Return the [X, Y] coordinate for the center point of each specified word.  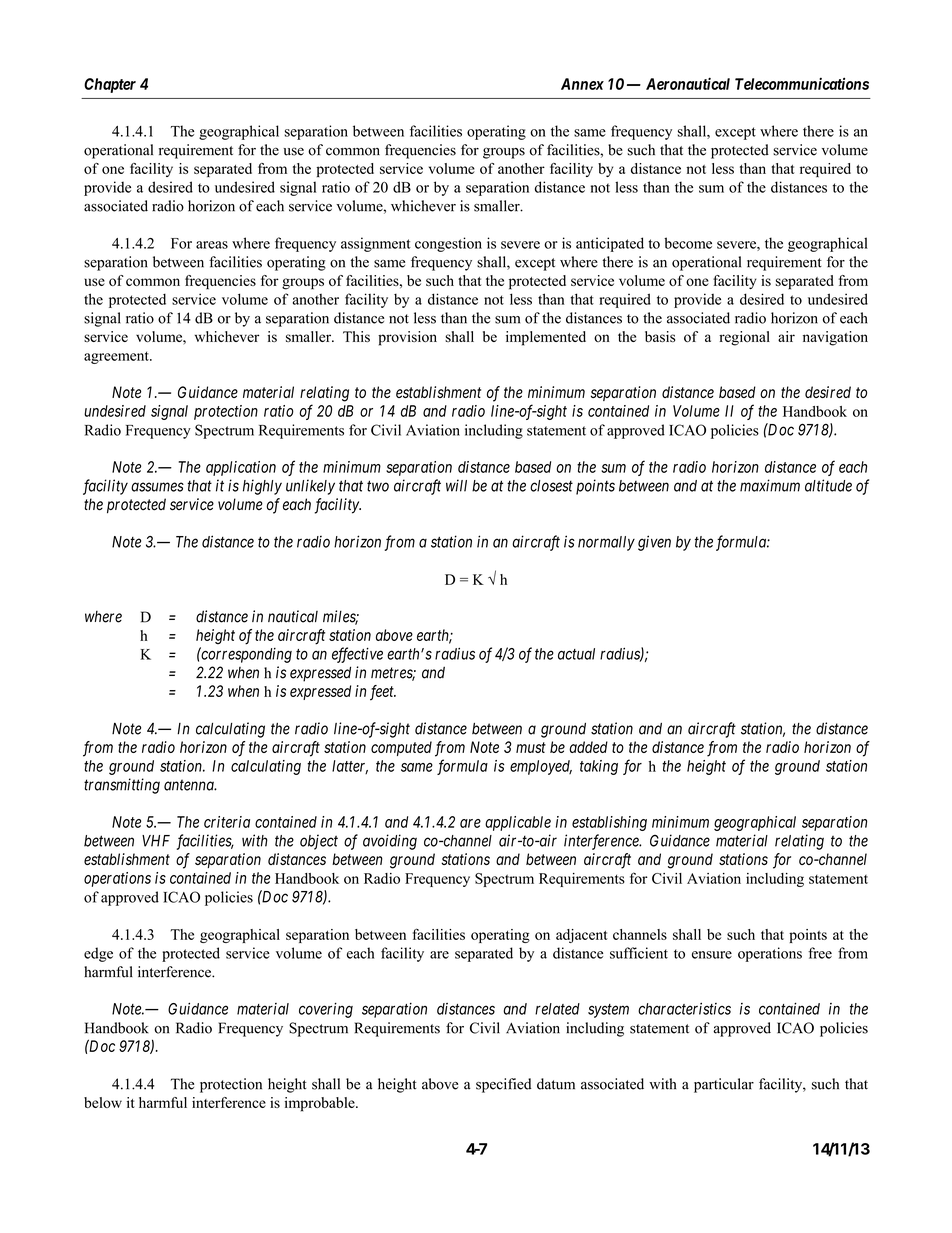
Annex [582, 84]
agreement [117, 357]
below [103, 1102]
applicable [518, 823]
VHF [156, 841]
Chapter [110, 85]
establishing [609, 823]
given [654, 543]
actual [576, 654]
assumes [157, 487]
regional [744, 338]
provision [407, 338]
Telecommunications [802, 83]
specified [504, 1085]
